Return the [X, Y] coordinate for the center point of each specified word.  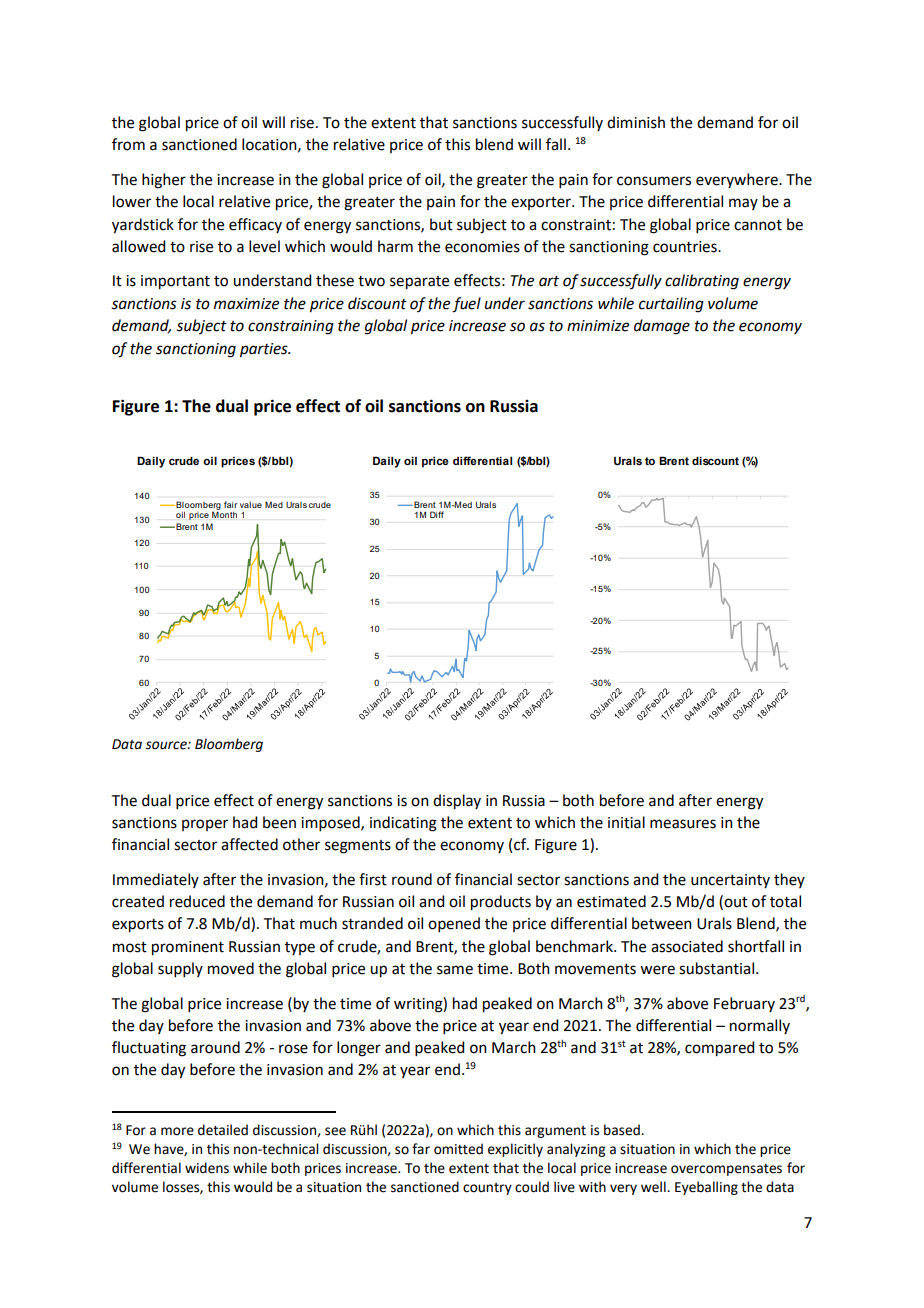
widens [207, 1168]
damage [662, 327]
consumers [654, 181]
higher [164, 181]
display [457, 802]
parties [265, 350]
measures [683, 824]
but [441, 224]
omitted [458, 1149]
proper [205, 825]
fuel [466, 305]
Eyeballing [706, 1188]
